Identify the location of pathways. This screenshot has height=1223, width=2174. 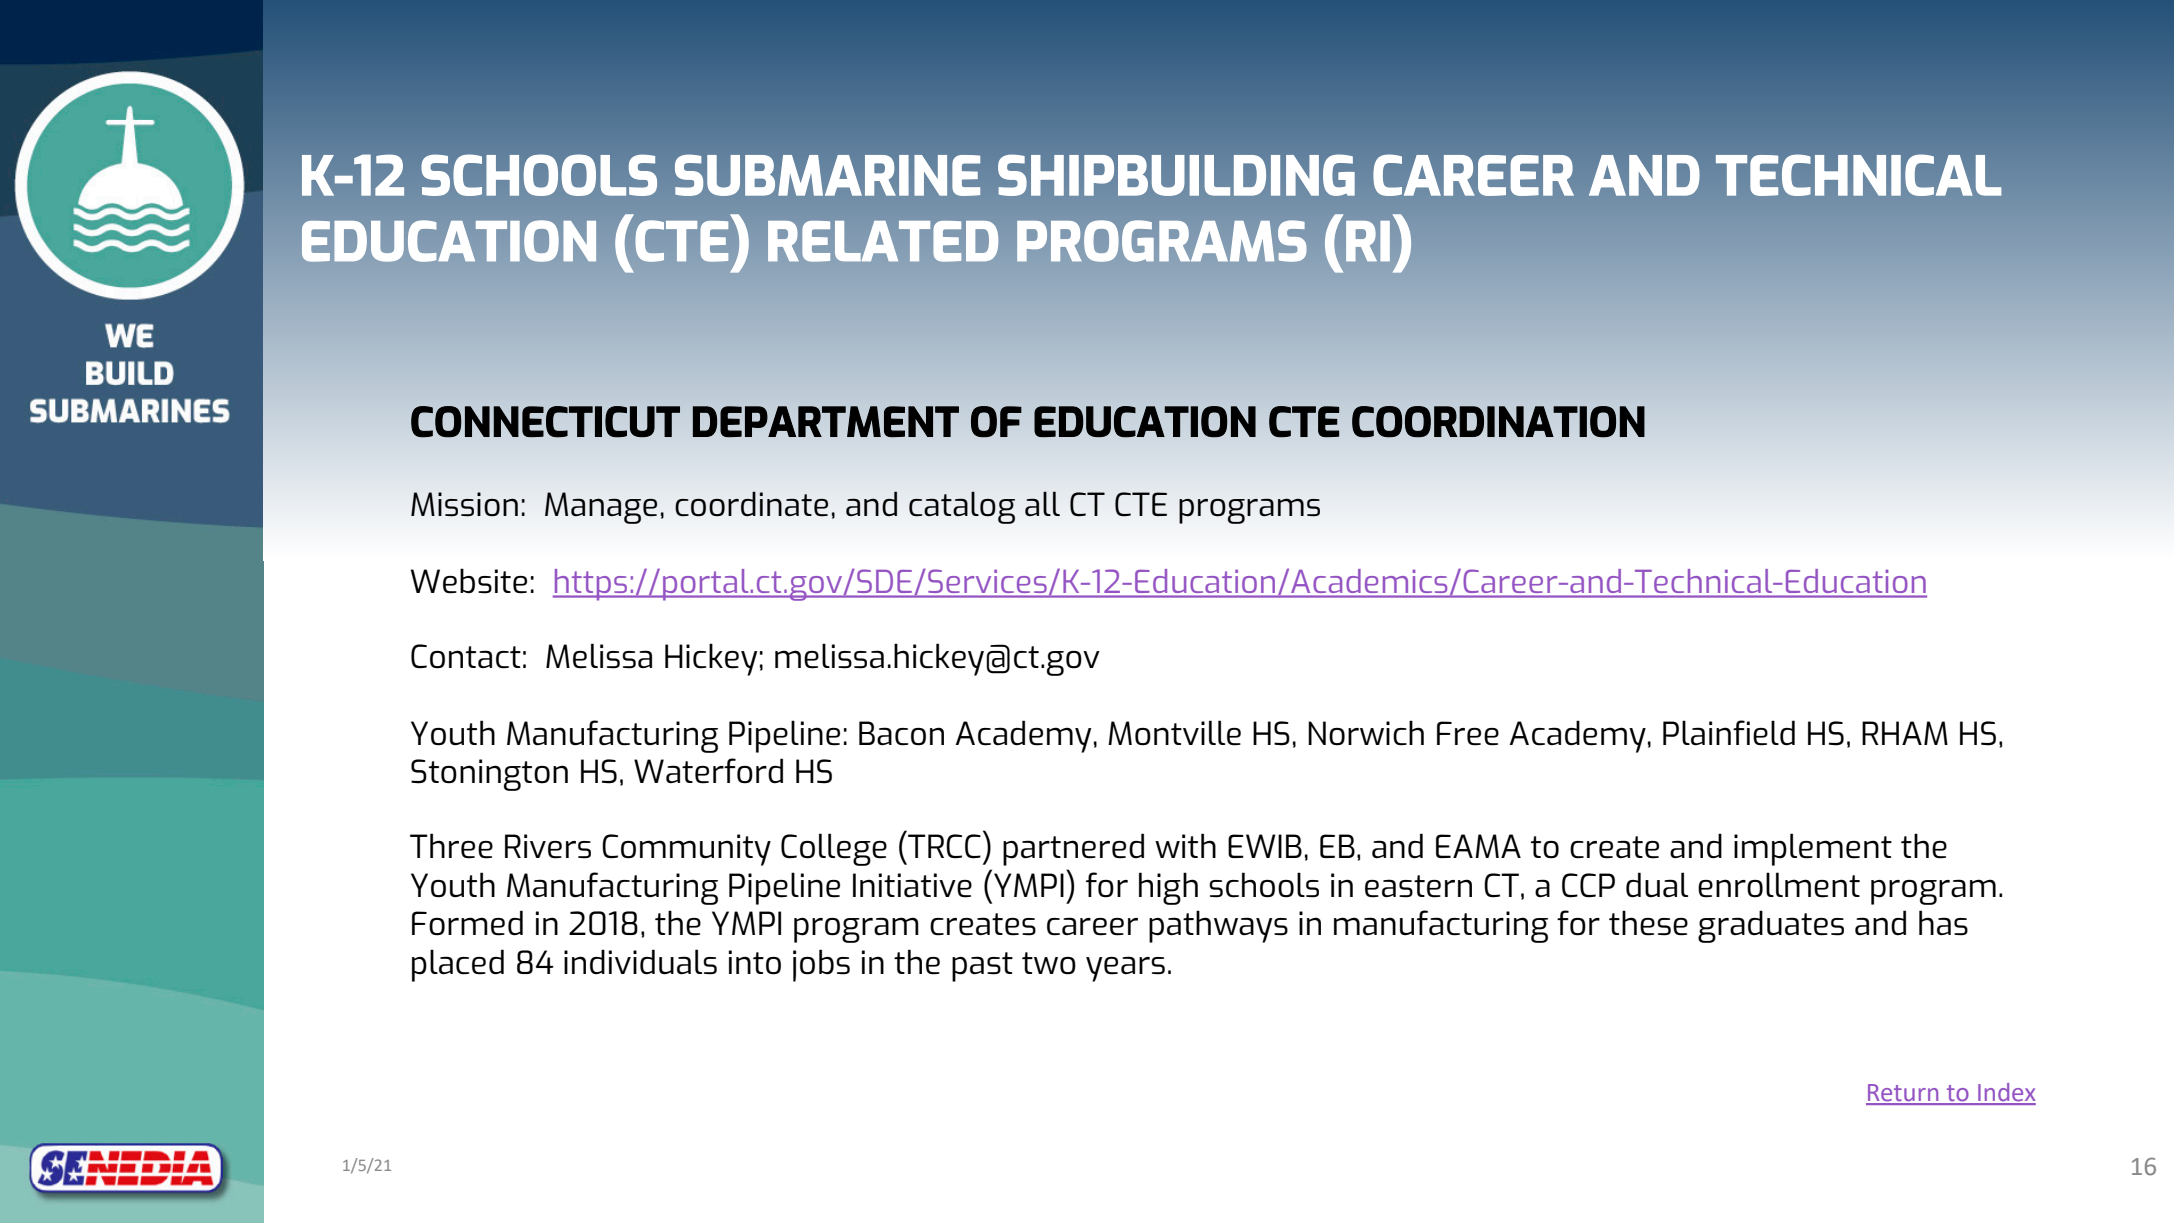
(1218, 926).
